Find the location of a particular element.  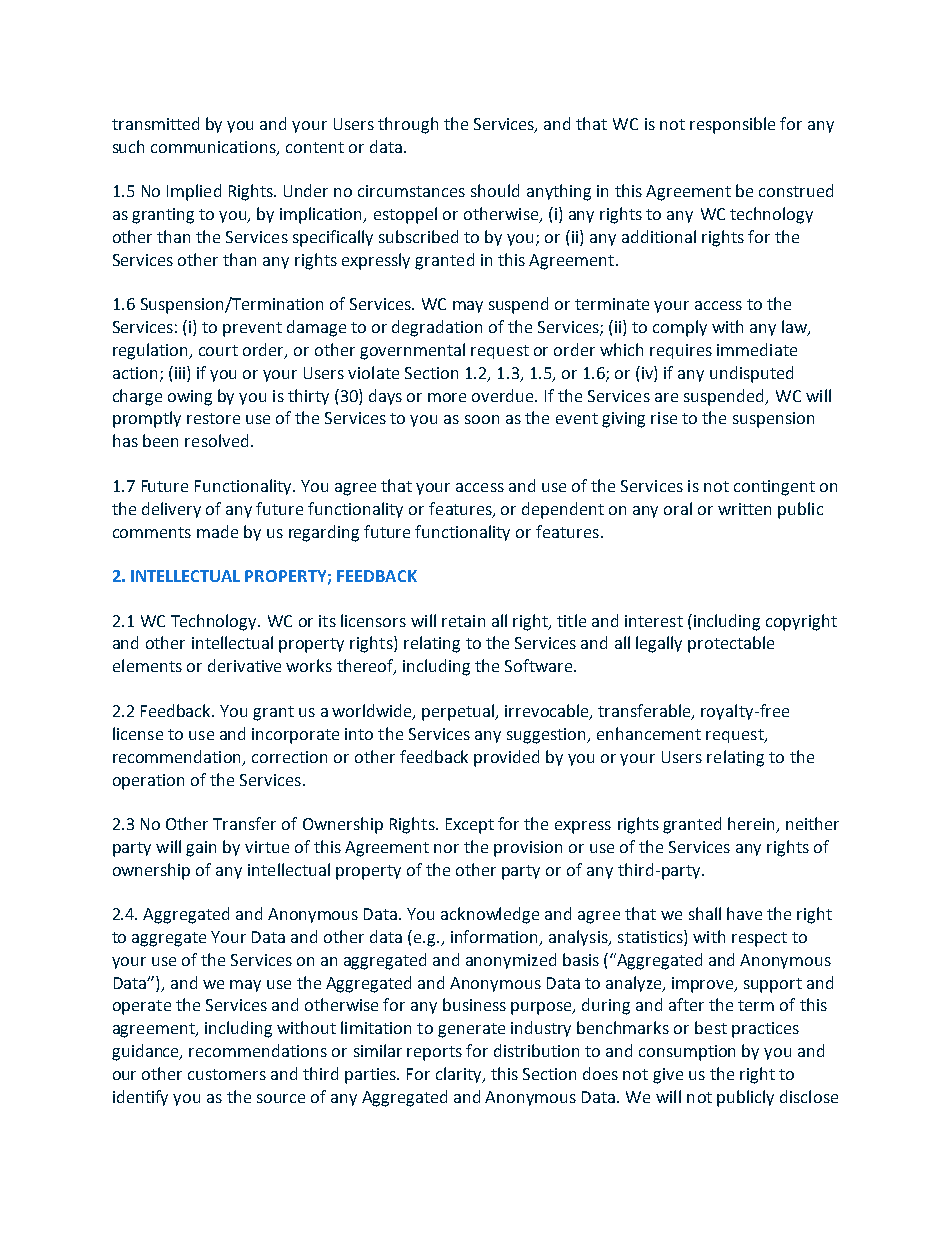

communications is located at coordinates (214, 148).
